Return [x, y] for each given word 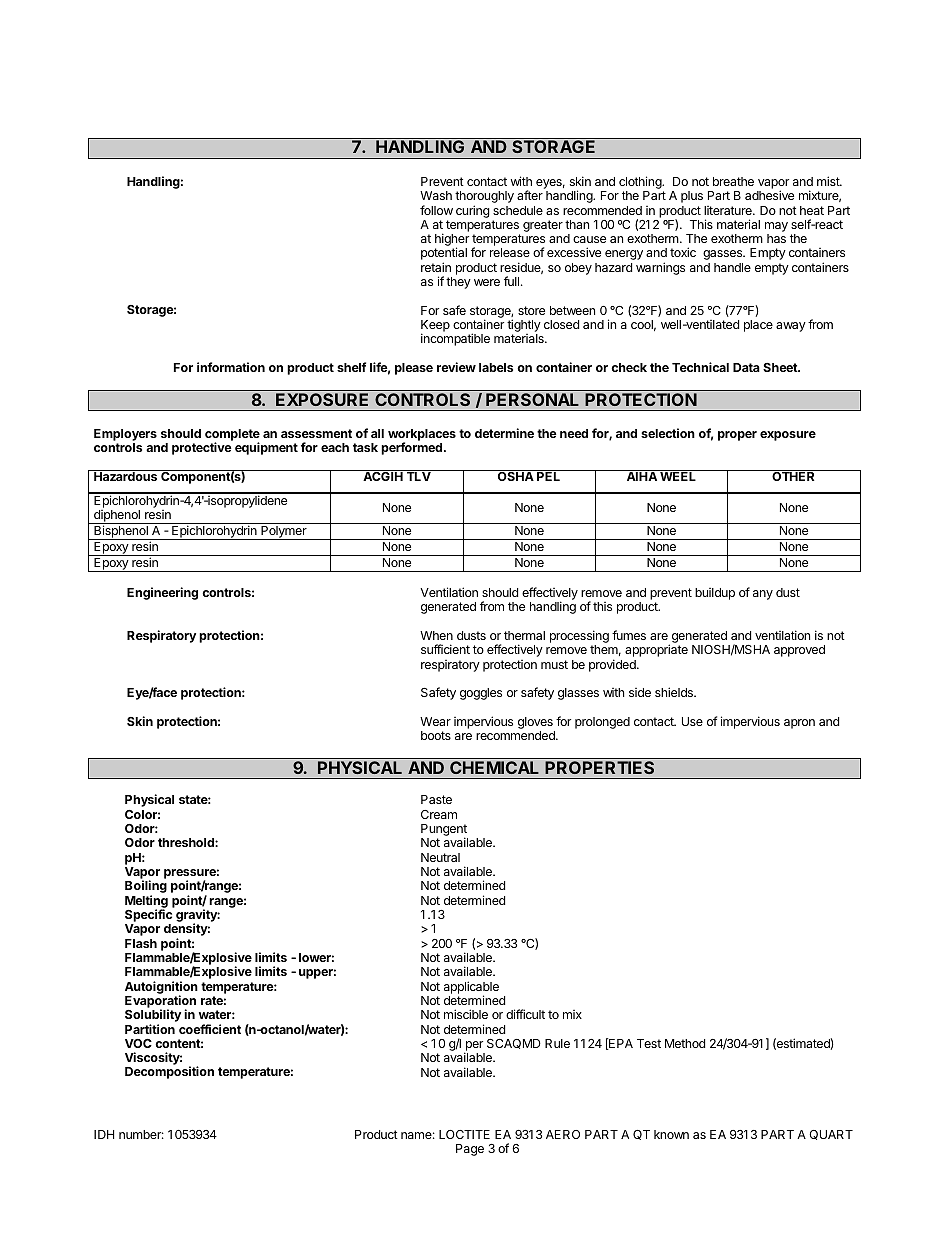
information [231, 367]
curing [473, 211]
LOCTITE [464, 1134]
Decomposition [169, 1072]
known [671, 1134]
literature [729, 210]
